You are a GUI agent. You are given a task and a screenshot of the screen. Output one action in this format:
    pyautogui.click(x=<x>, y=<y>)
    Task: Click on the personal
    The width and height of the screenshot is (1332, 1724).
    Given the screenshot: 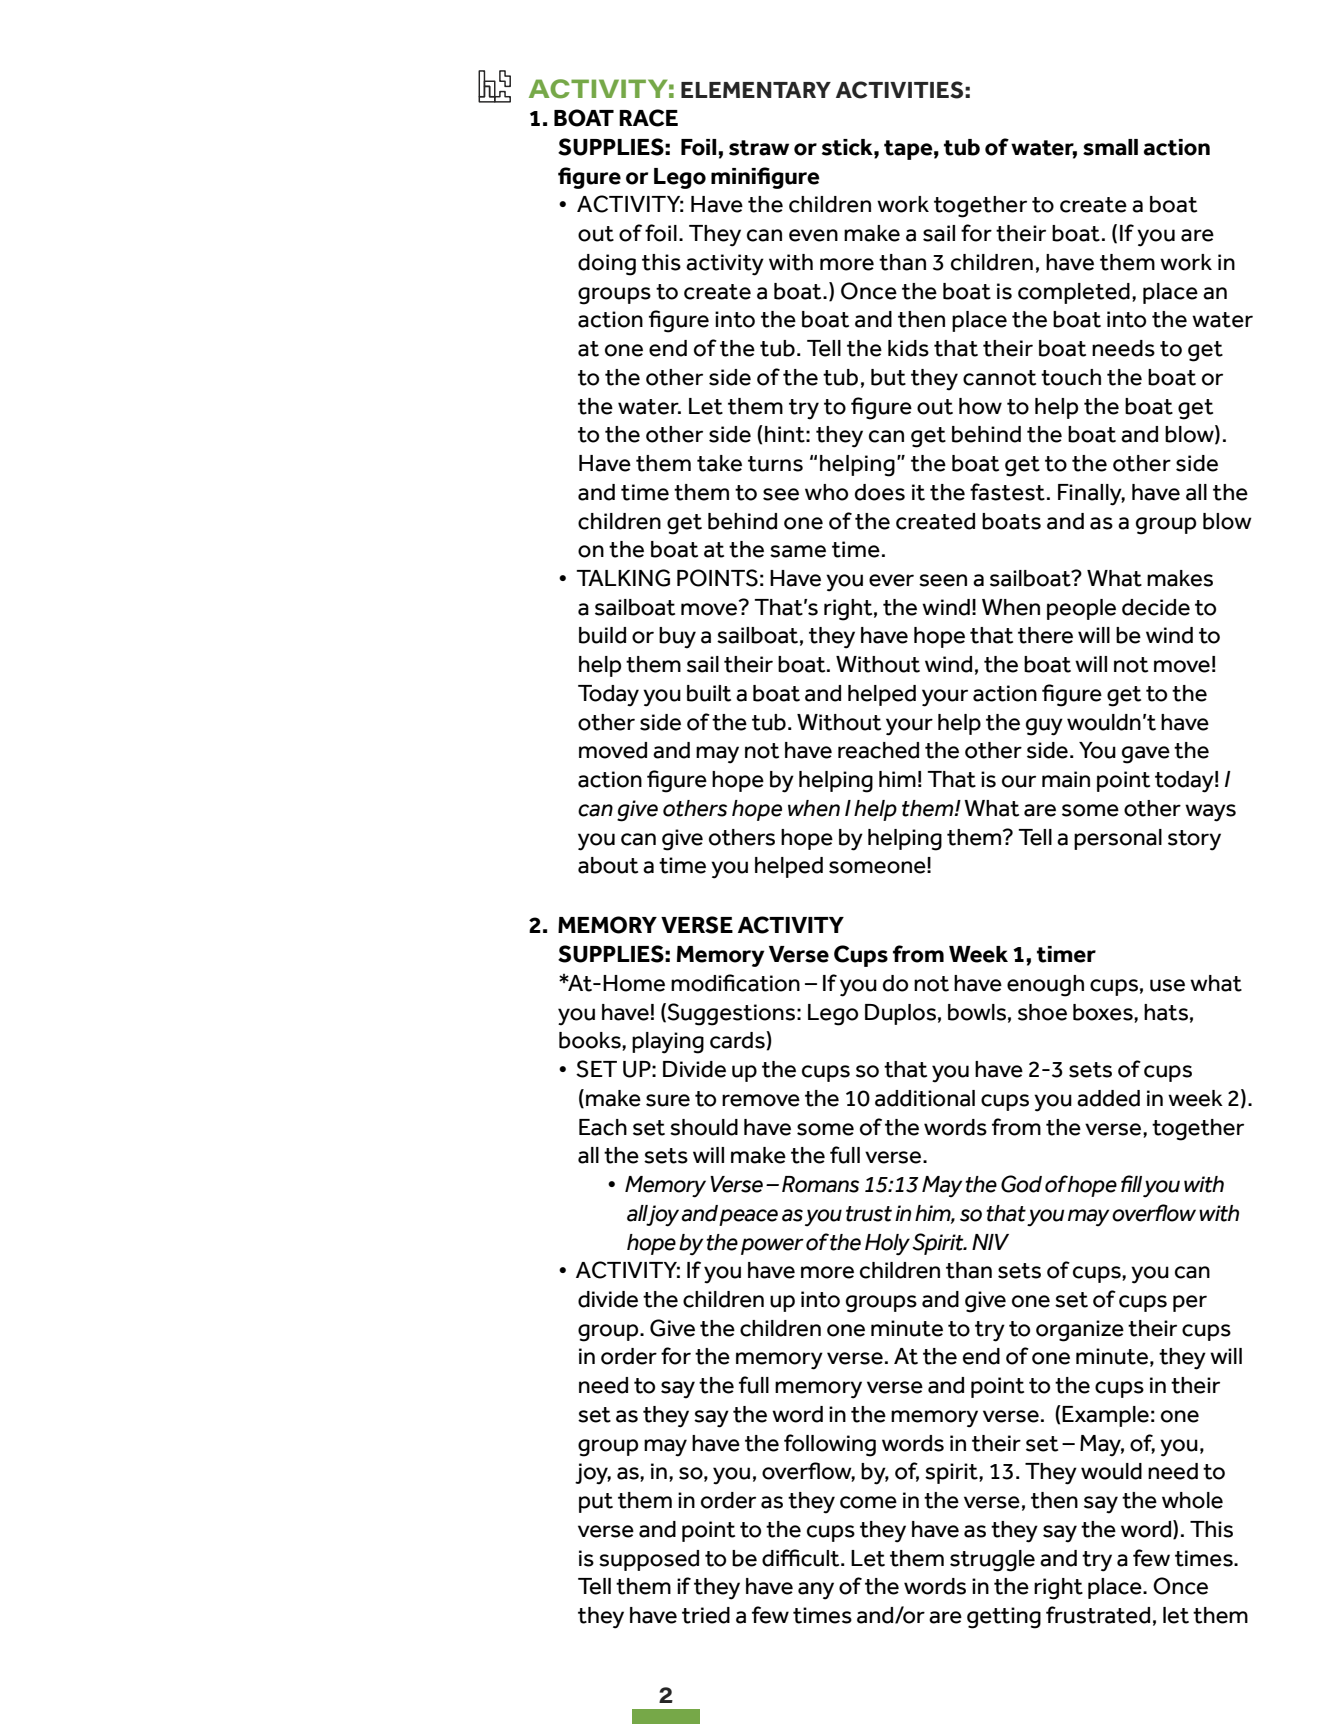 What is the action you would take?
    pyautogui.click(x=1118, y=839)
